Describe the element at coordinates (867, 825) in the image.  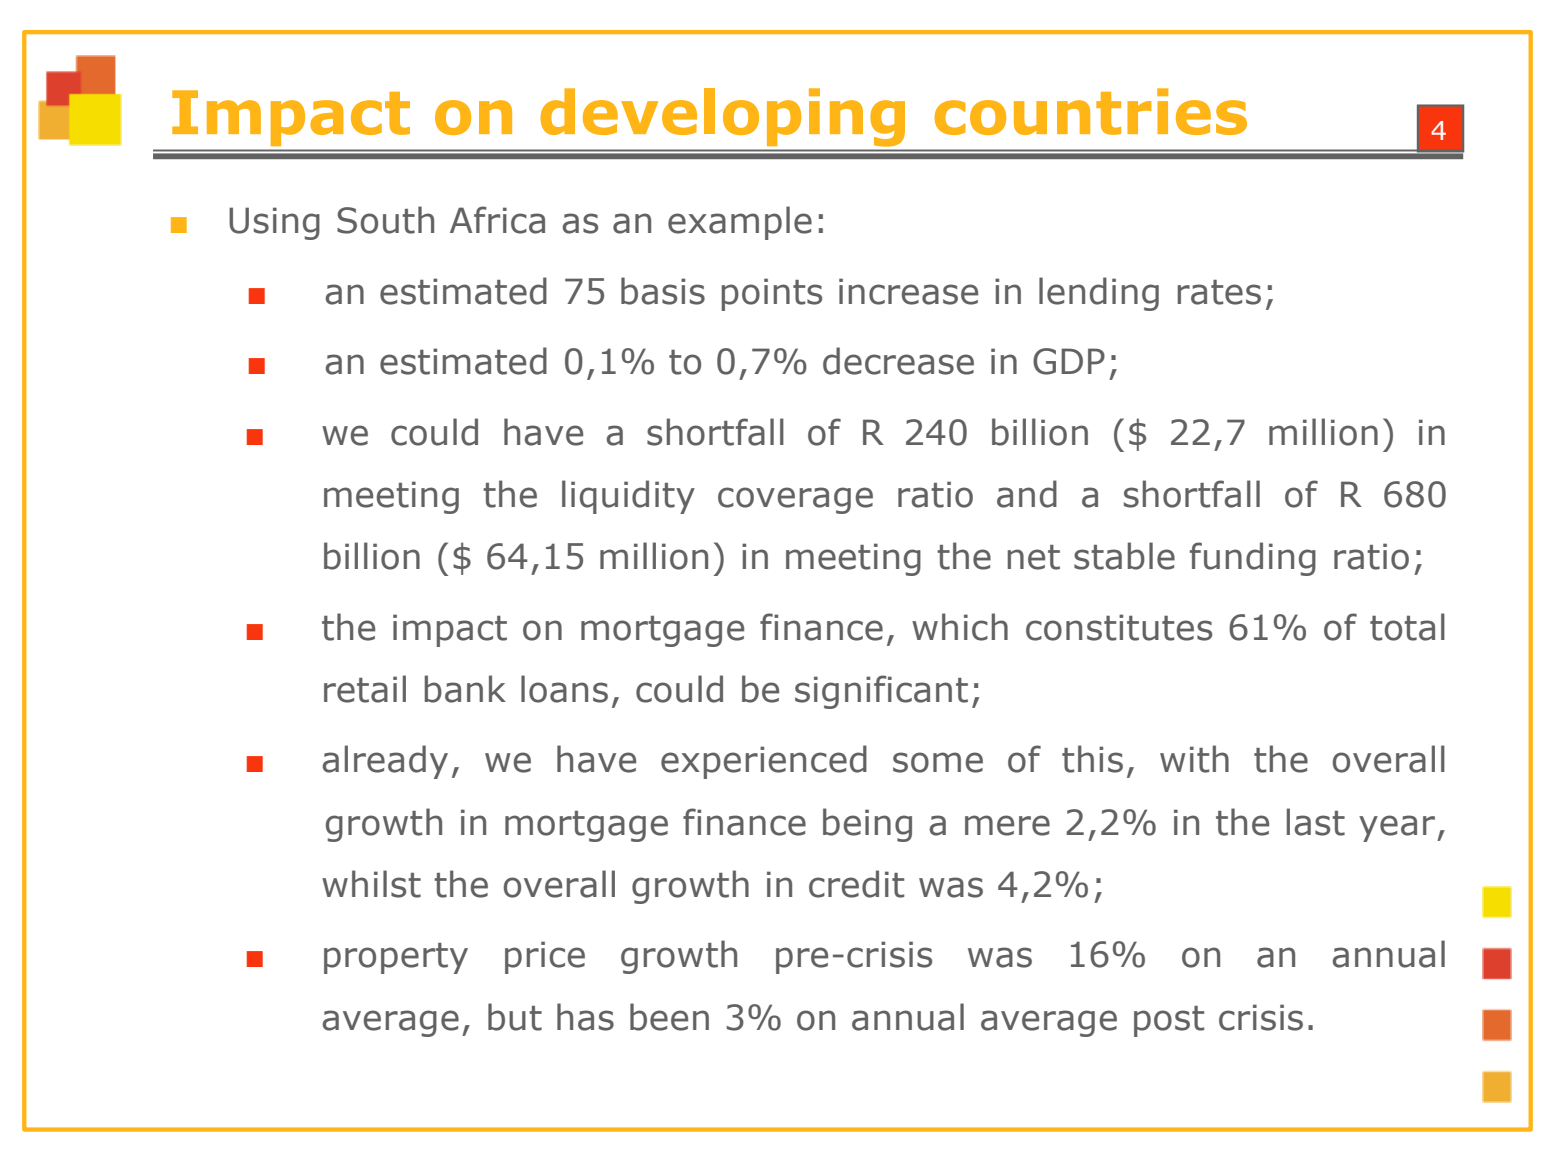
I see `being` at that location.
